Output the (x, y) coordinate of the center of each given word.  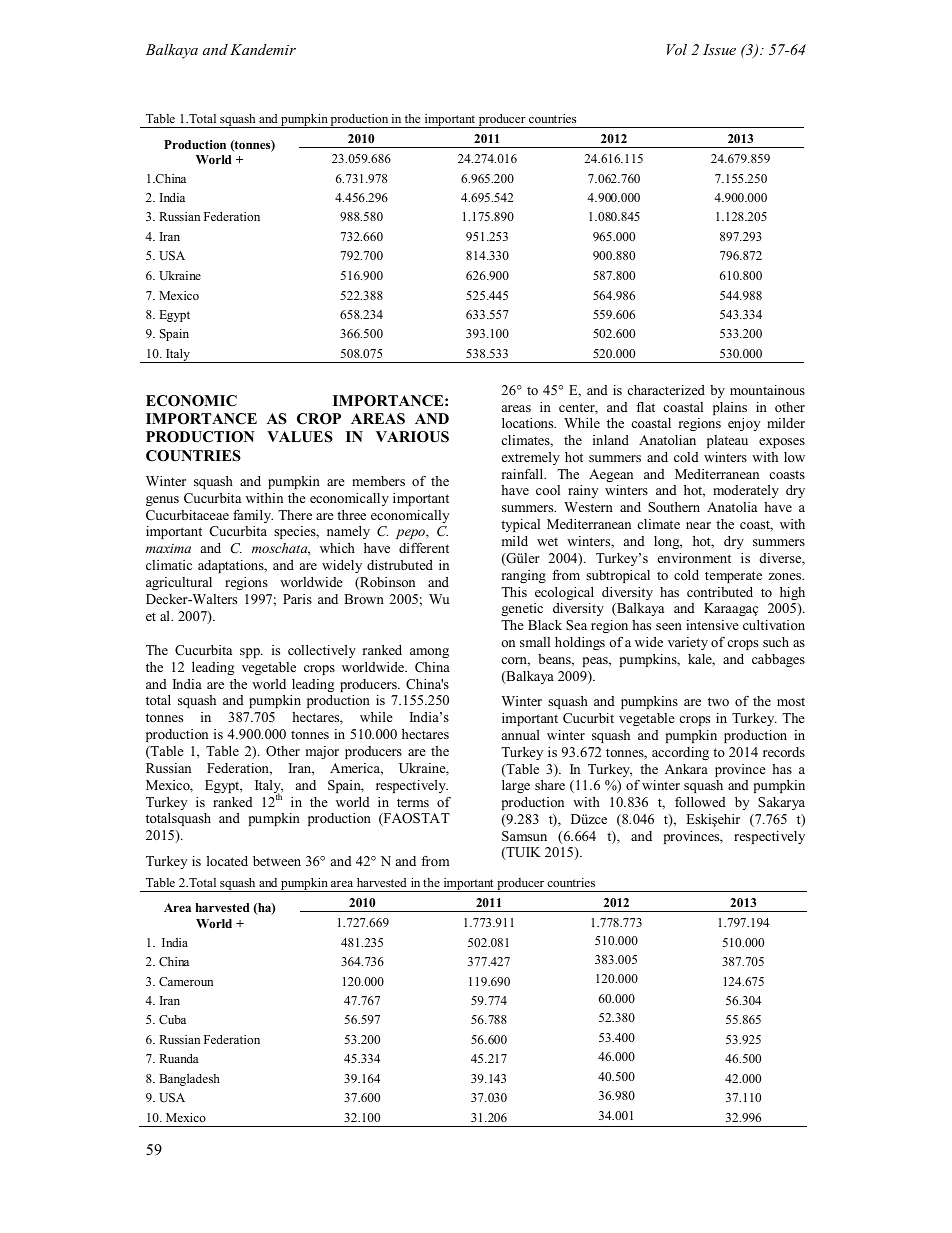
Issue (719, 49)
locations (529, 423)
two (718, 701)
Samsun (524, 836)
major (322, 752)
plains (730, 408)
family (253, 516)
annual (521, 735)
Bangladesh (189, 1080)
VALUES (300, 437)
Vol (677, 49)
